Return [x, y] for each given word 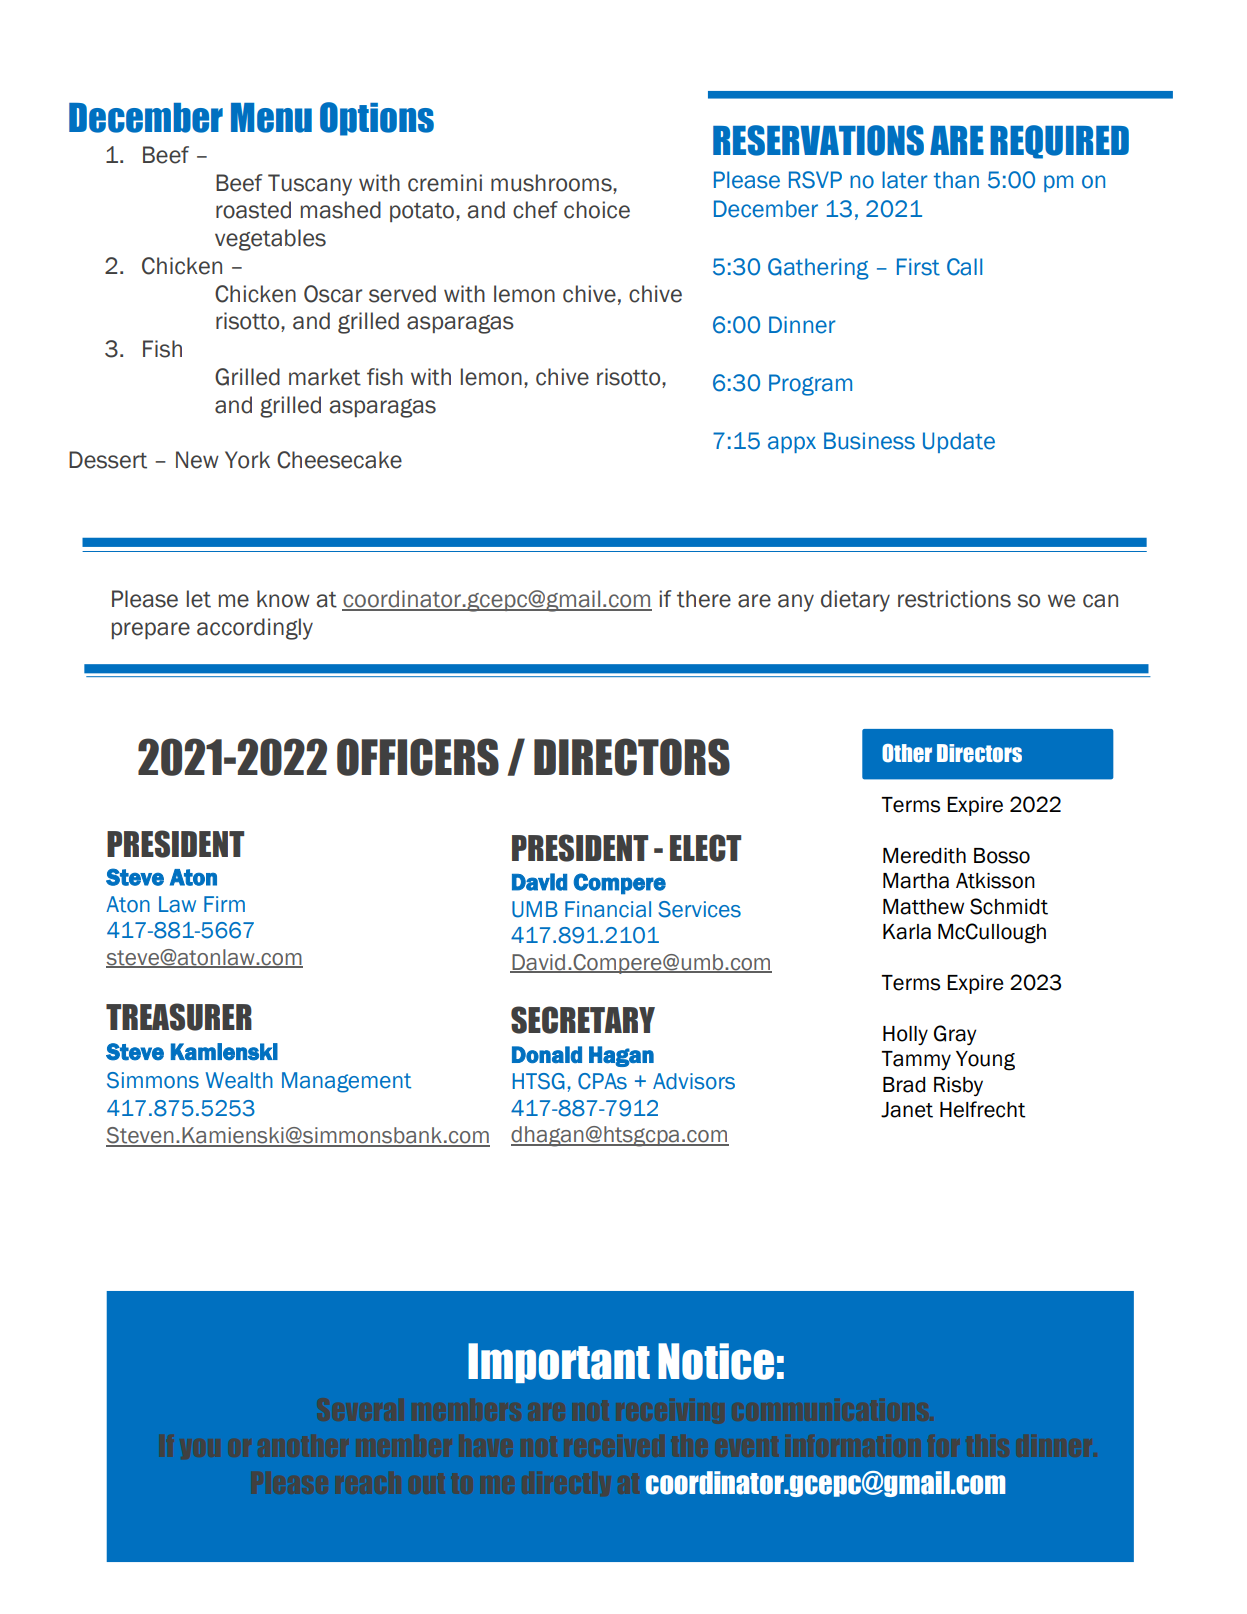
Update [959, 442]
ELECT [705, 848]
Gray [955, 1035]
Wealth [239, 1080]
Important [559, 1363]
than [956, 180]
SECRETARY [583, 1020]
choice [597, 210]
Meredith [924, 856]
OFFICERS [418, 757]
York [247, 460]
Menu [271, 118]
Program [810, 385]
